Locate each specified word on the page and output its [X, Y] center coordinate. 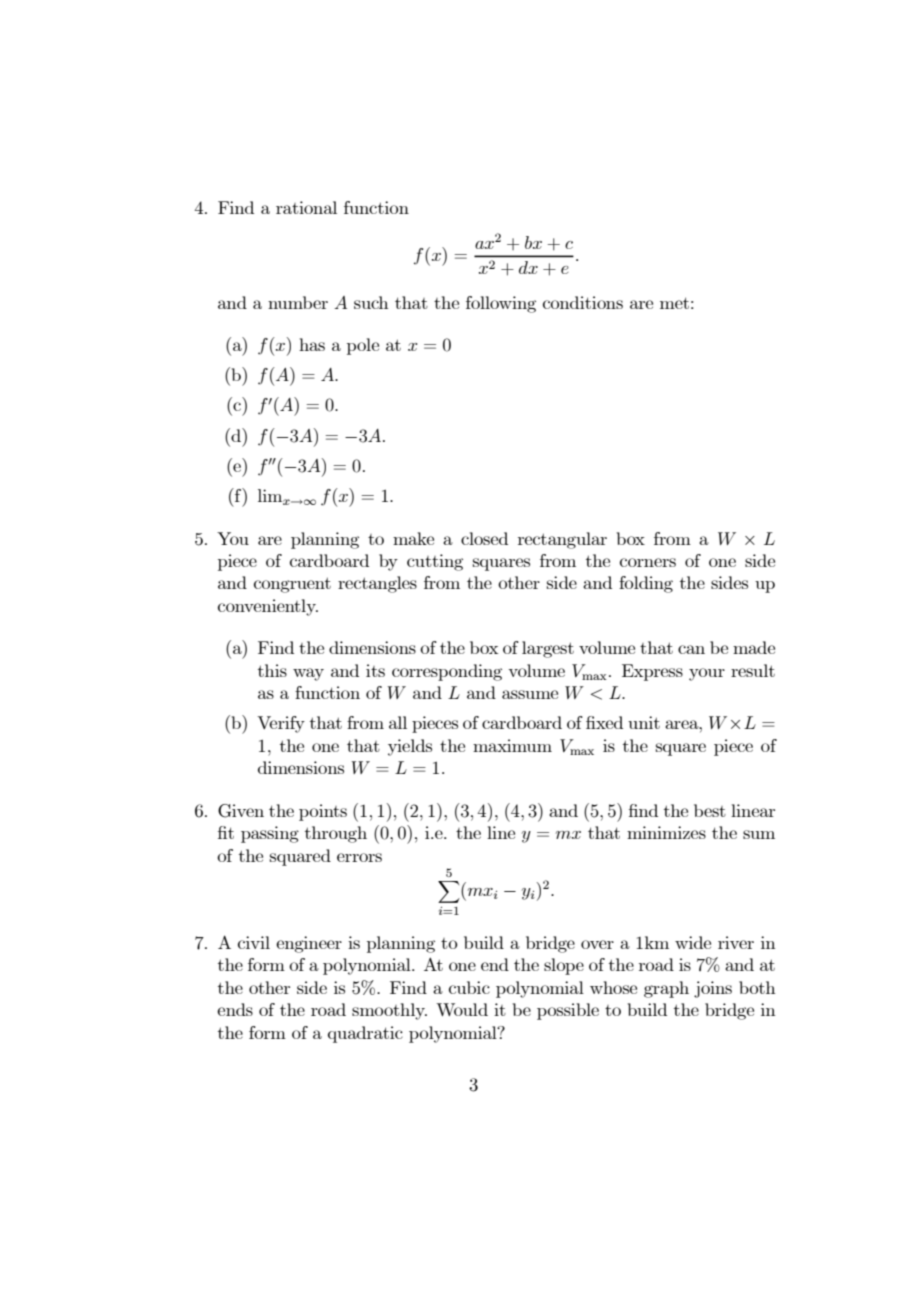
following [501, 304]
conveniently [268, 607]
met [674, 303]
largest [548, 649]
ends [235, 1009]
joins [713, 989]
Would [462, 1009]
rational [306, 207]
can [691, 649]
